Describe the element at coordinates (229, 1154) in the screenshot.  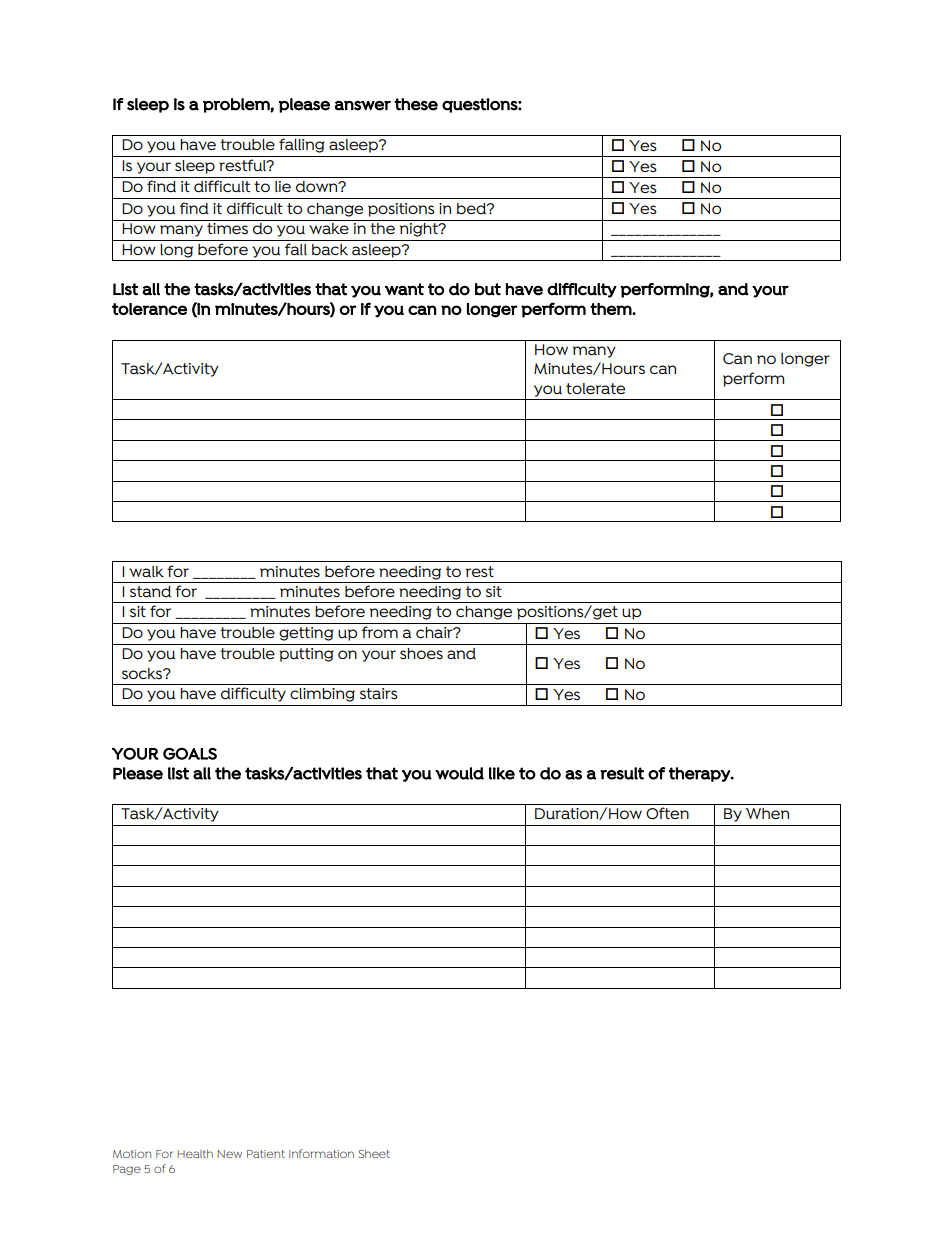
I see `New` at that location.
